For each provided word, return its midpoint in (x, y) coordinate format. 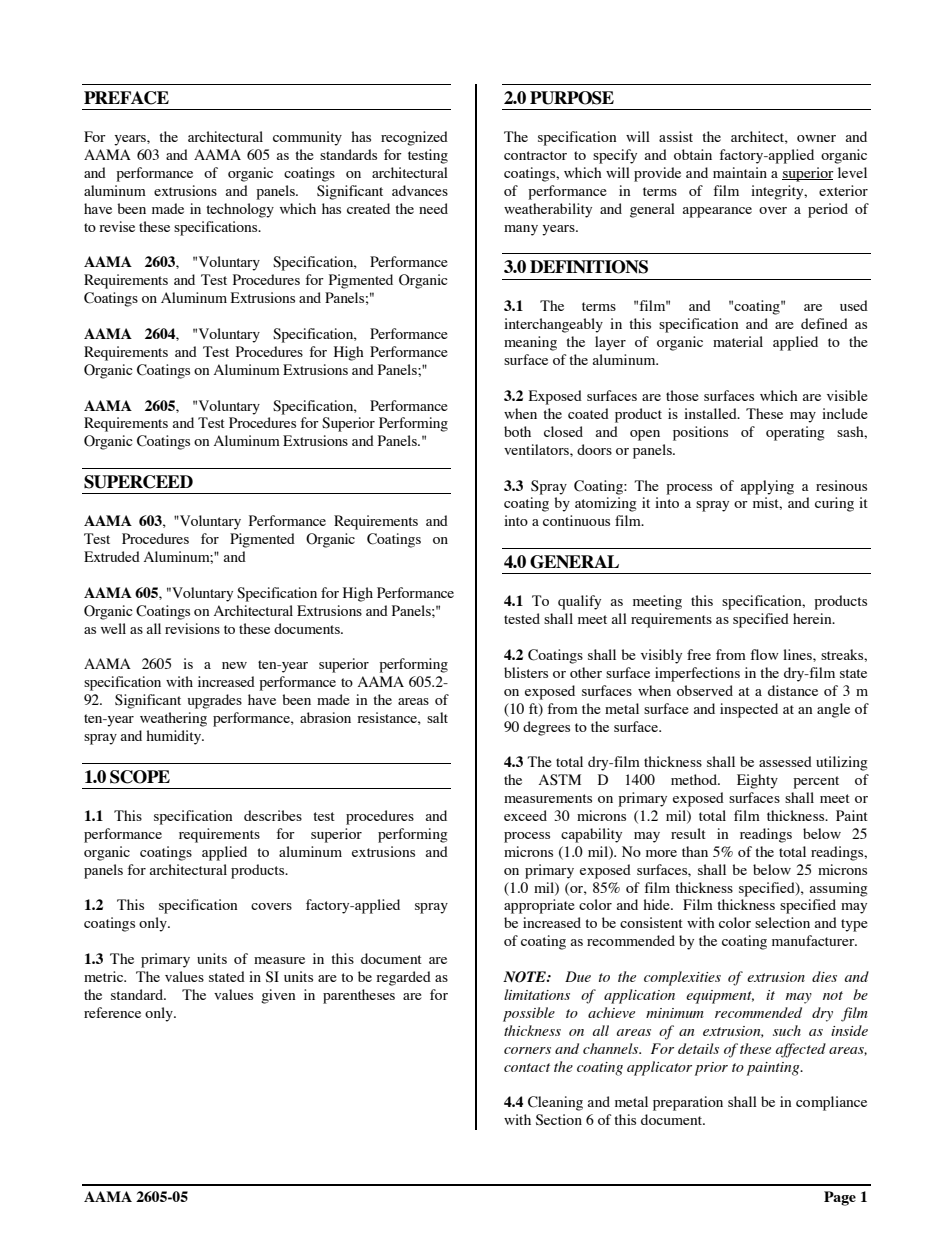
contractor (535, 155)
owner (816, 138)
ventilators (537, 449)
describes (273, 815)
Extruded (112, 556)
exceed (525, 815)
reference (112, 1012)
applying (767, 487)
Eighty (757, 781)
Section (559, 1120)
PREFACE (126, 98)
